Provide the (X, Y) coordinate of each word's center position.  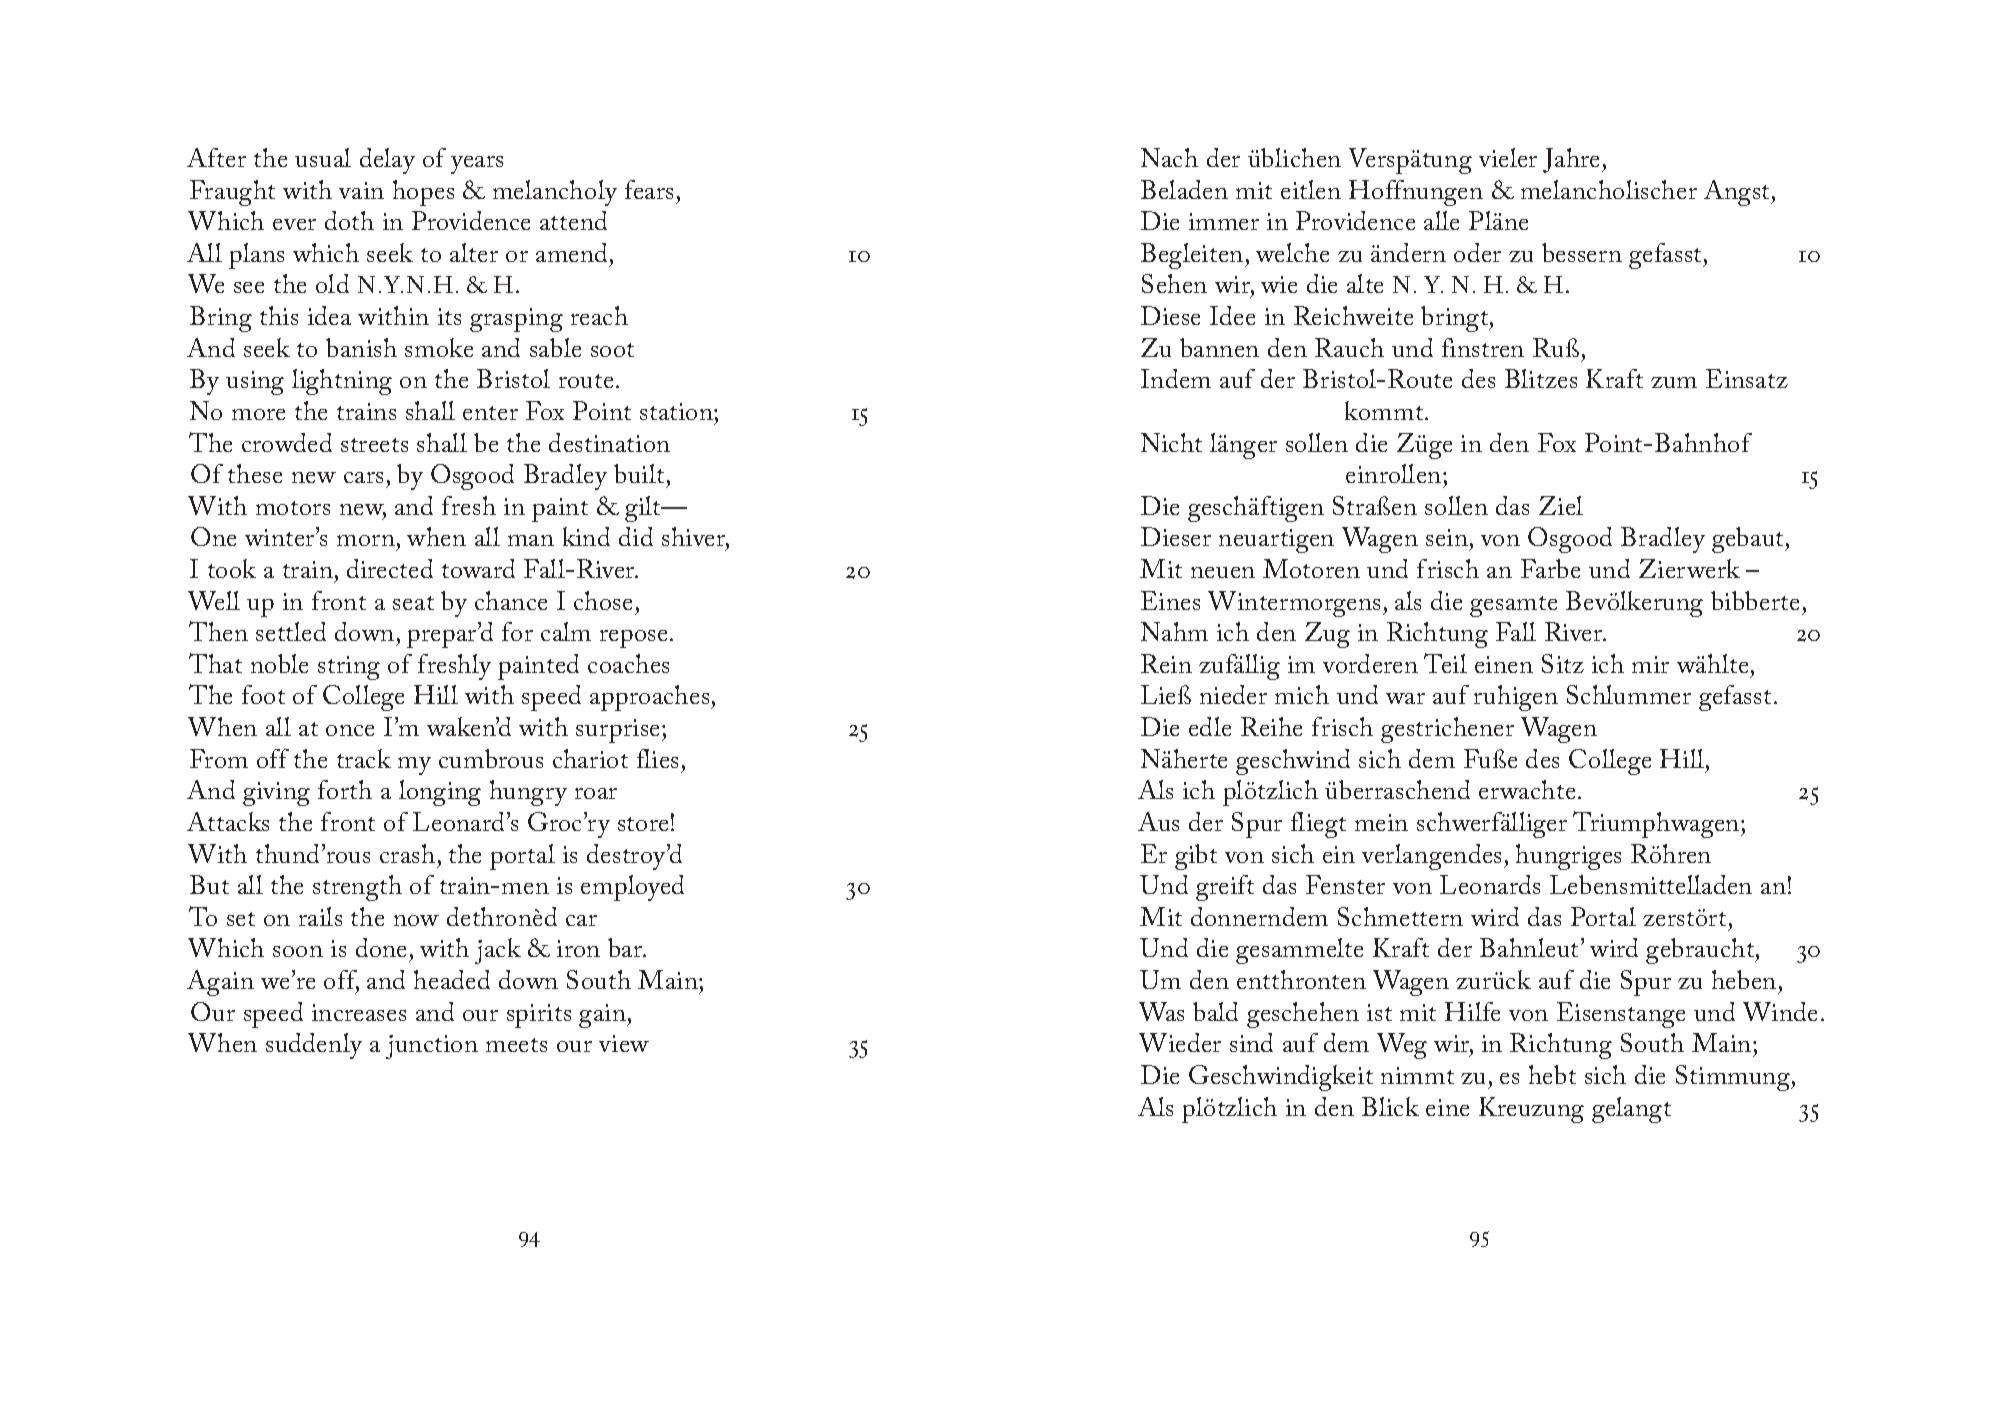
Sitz (1563, 663)
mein (1381, 822)
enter (490, 413)
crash (407, 853)
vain (361, 190)
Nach (1169, 157)
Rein (1166, 663)
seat (413, 603)
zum (1674, 382)
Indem (1176, 378)
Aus (1158, 821)
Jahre (1573, 160)
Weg (1402, 1046)
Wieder (1180, 1042)
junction (432, 1047)
